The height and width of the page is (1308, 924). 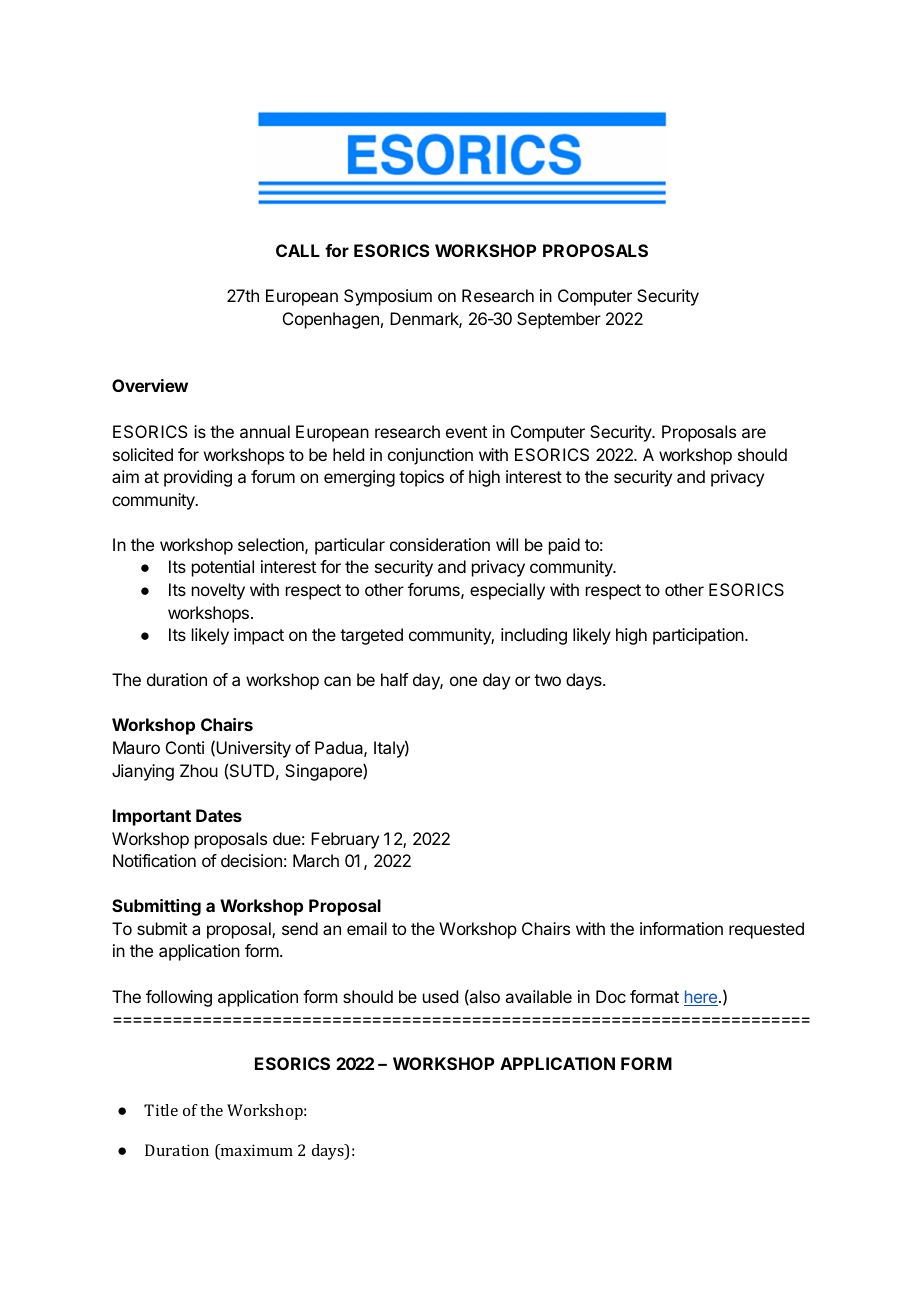 I want to click on requested, so click(x=766, y=930).
